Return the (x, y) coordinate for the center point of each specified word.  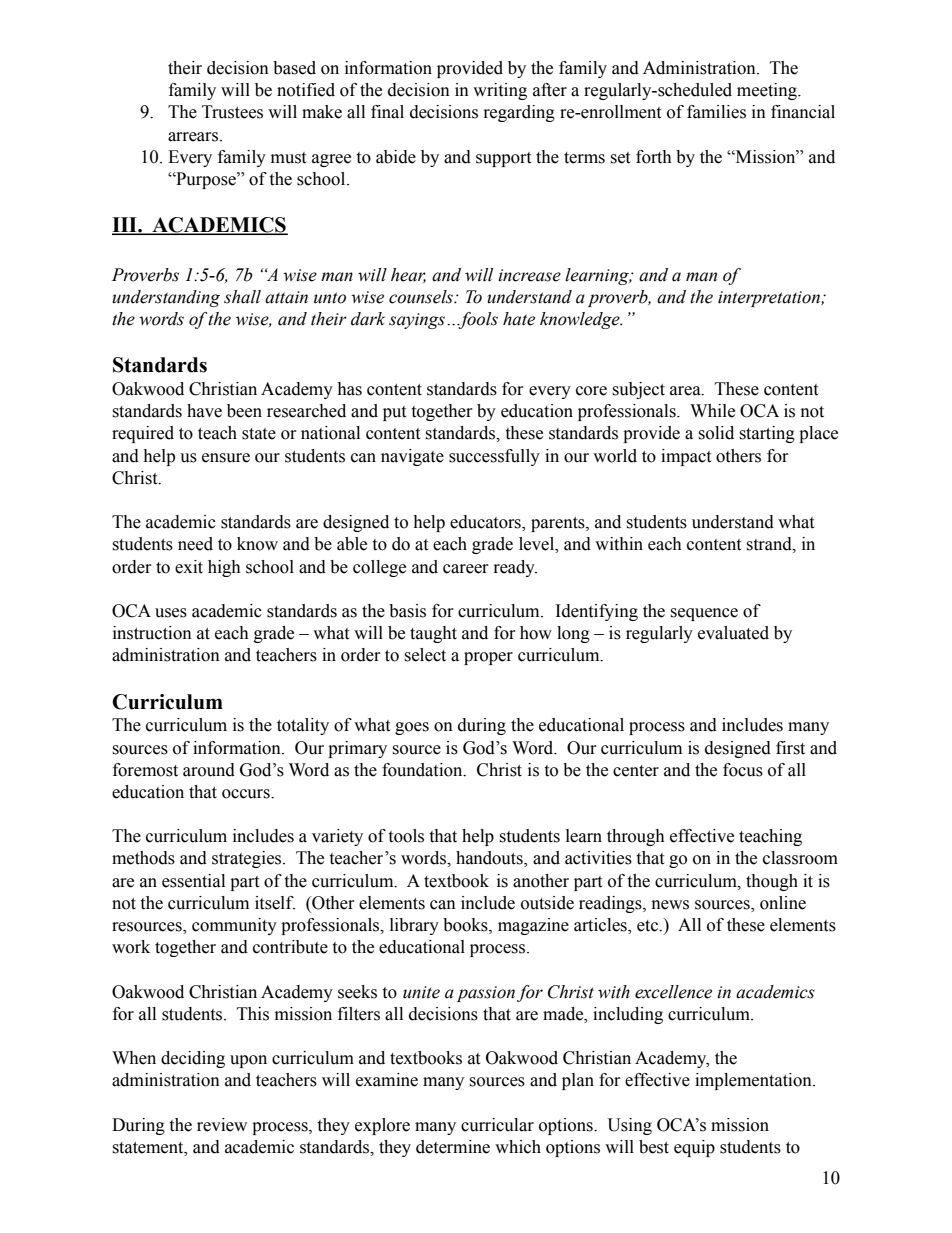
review (222, 1125)
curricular (497, 1125)
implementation (754, 1081)
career (466, 569)
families (716, 112)
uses (171, 613)
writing (500, 91)
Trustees (232, 112)
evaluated (733, 633)
